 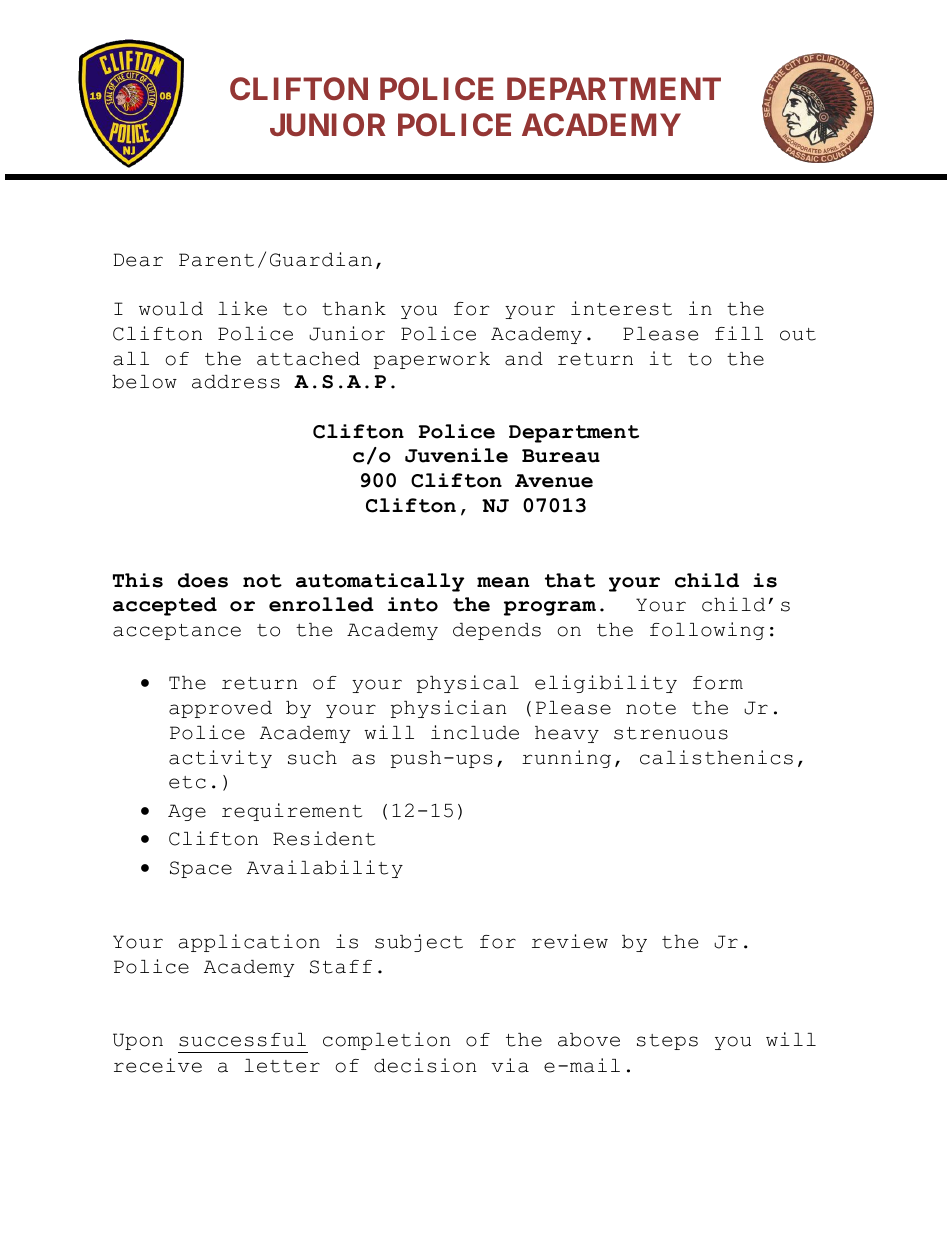 I want to click on include, so click(x=475, y=732).
